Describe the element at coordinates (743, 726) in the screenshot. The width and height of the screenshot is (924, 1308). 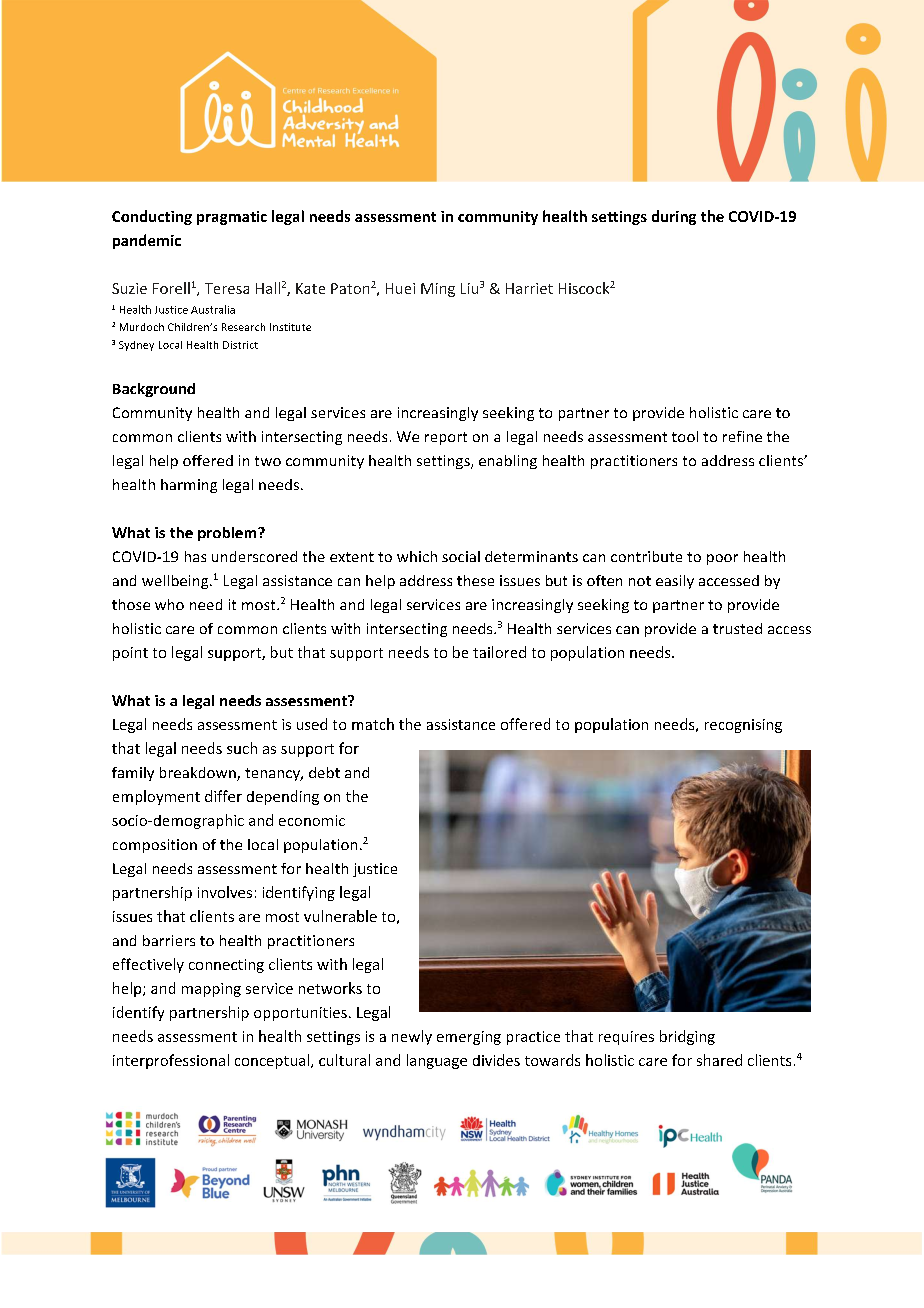
I see `recognising` at that location.
